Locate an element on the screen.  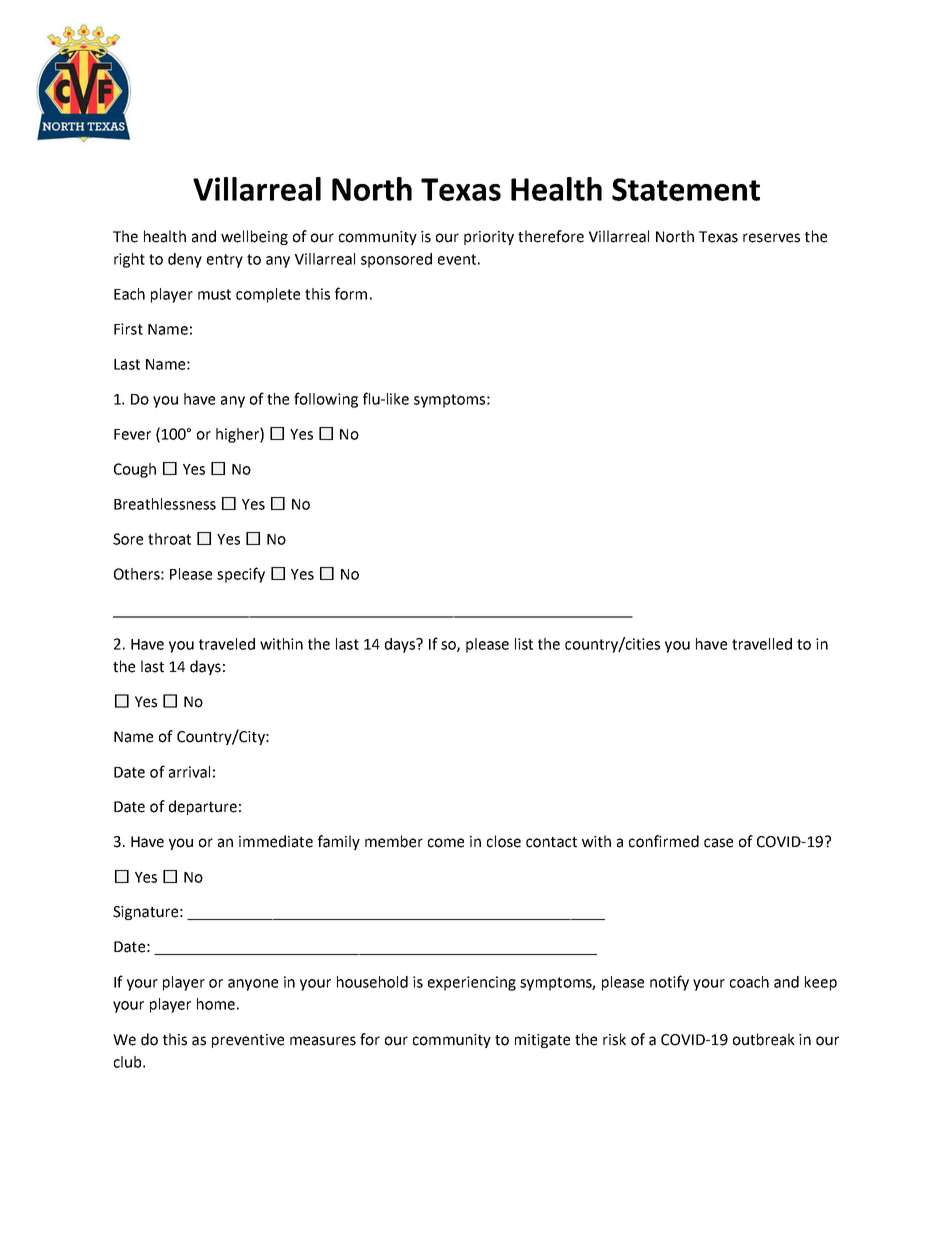
traveled is located at coordinates (227, 644).
